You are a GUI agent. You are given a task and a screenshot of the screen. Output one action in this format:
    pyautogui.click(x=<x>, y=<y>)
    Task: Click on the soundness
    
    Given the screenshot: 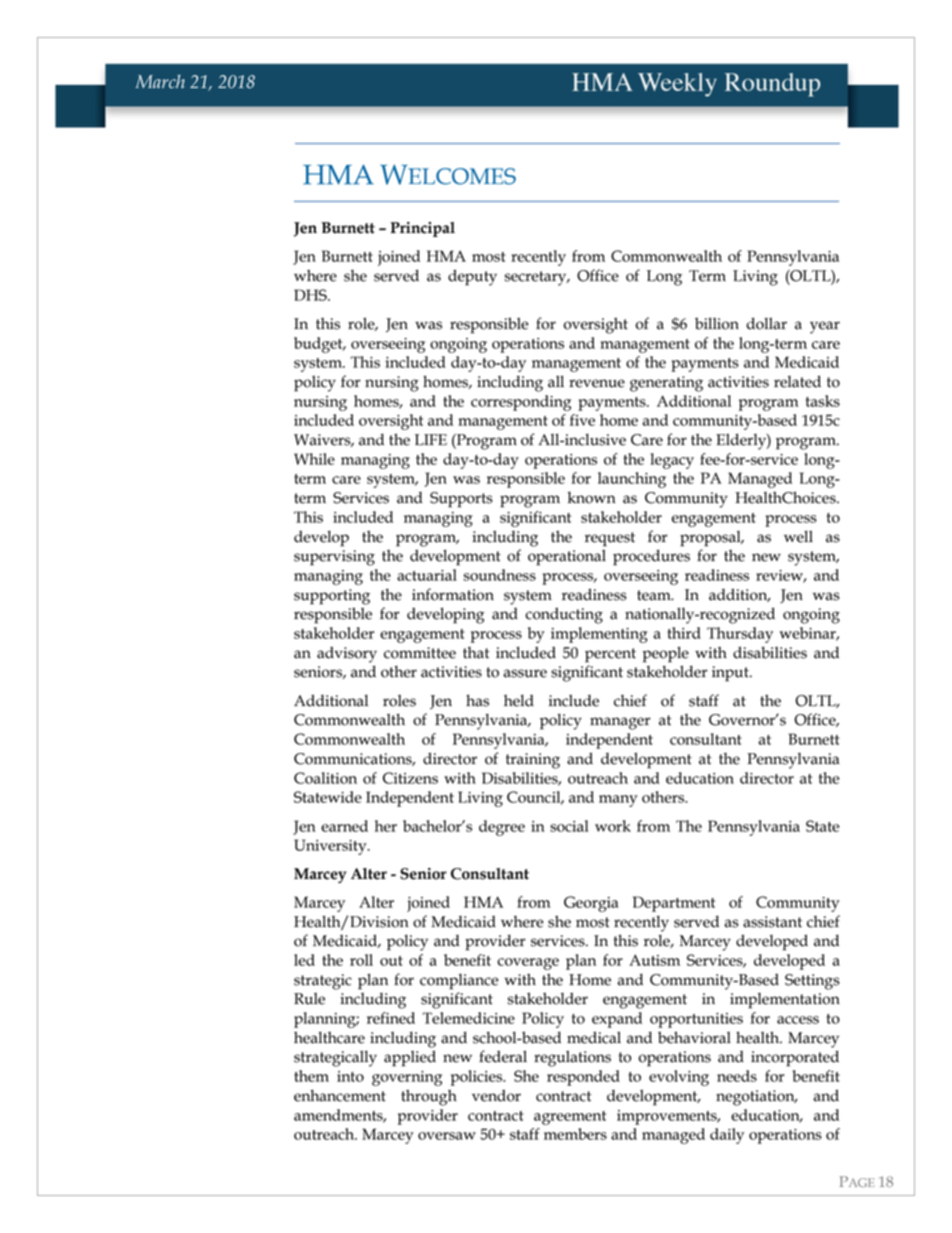 What is the action you would take?
    pyautogui.click(x=500, y=575)
